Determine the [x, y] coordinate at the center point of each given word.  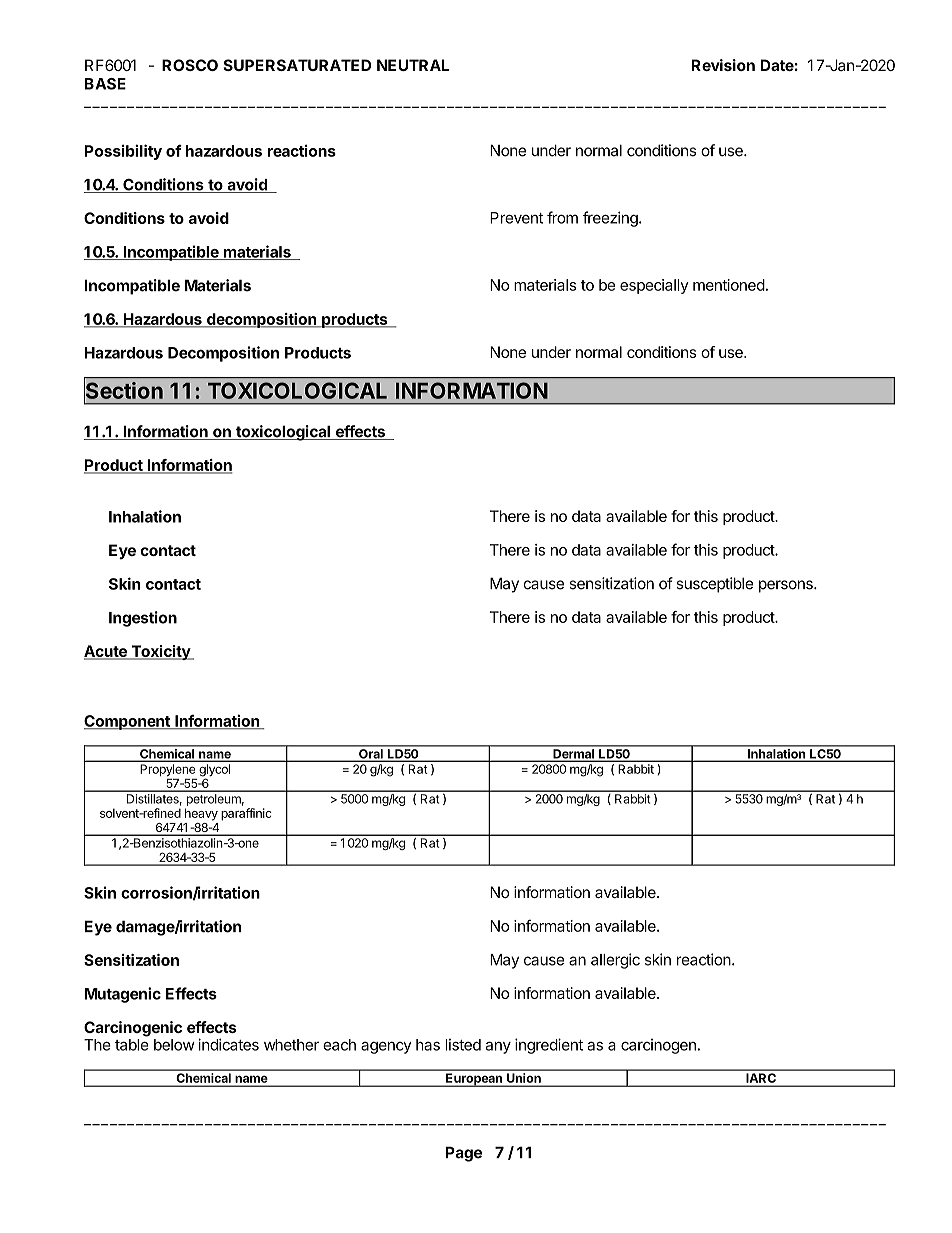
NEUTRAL [413, 65]
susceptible [714, 585]
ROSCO [190, 65]
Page [464, 1154]
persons [787, 586]
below [174, 1045]
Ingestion [143, 619]
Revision [723, 65]
